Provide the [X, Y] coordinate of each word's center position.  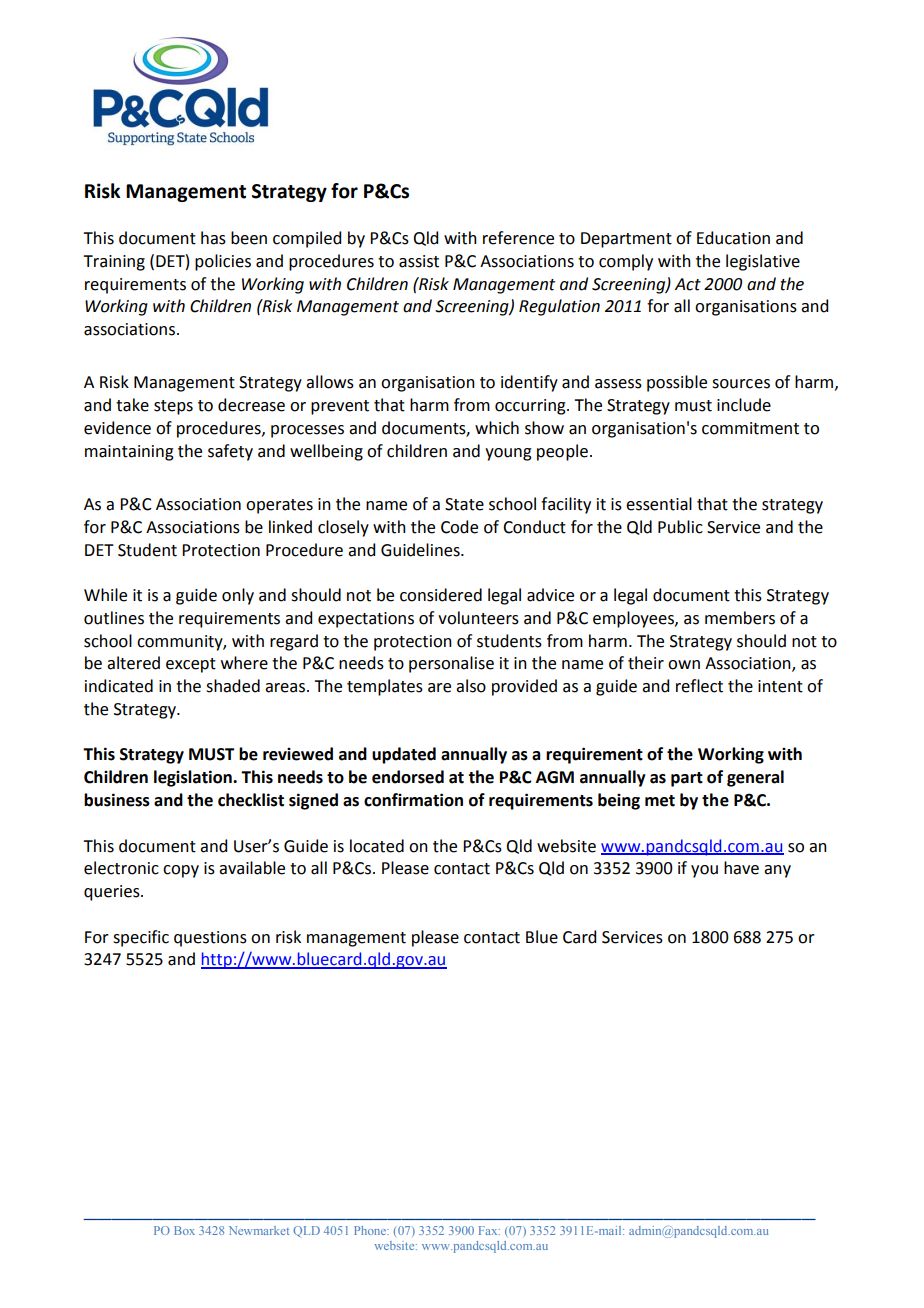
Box [184, 1230]
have [741, 868]
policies [223, 262]
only [238, 596]
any [777, 871]
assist [419, 261]
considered [441, 595]
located [377, 846]
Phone [371, 1230]
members [740, 618]
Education [733, 238]
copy [181, 871]
